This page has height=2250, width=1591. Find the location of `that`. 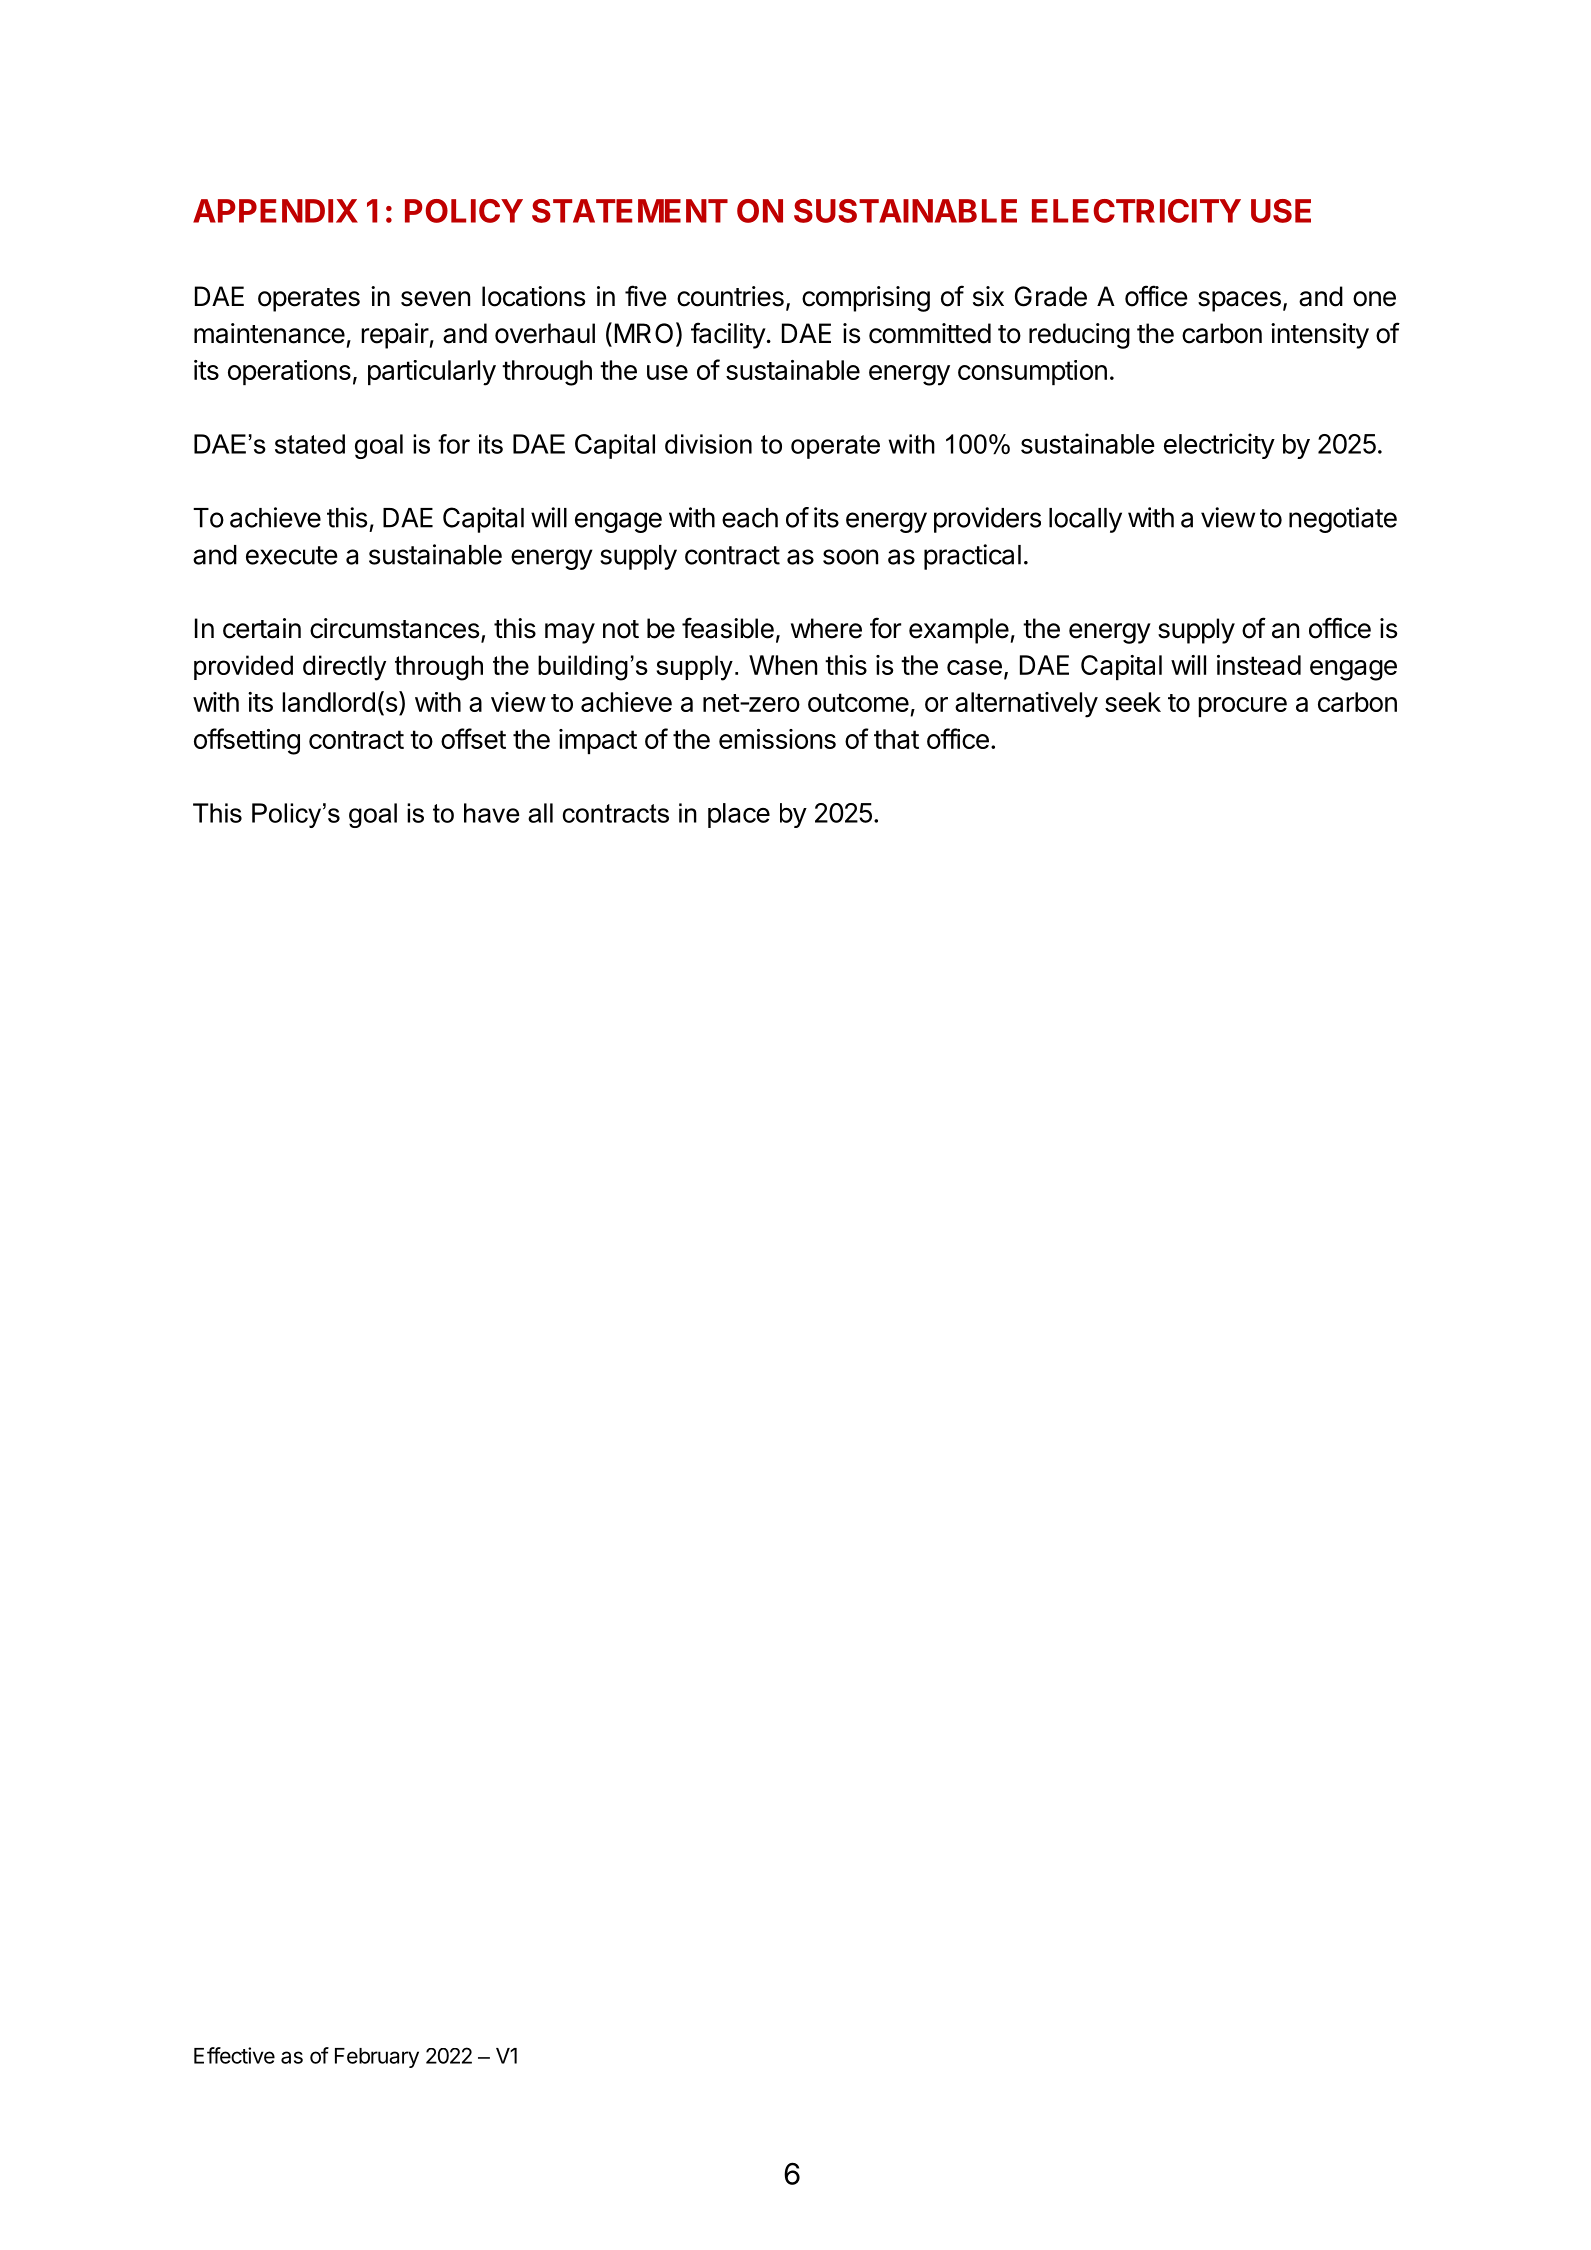

that is located at coordinates (896, 739).
